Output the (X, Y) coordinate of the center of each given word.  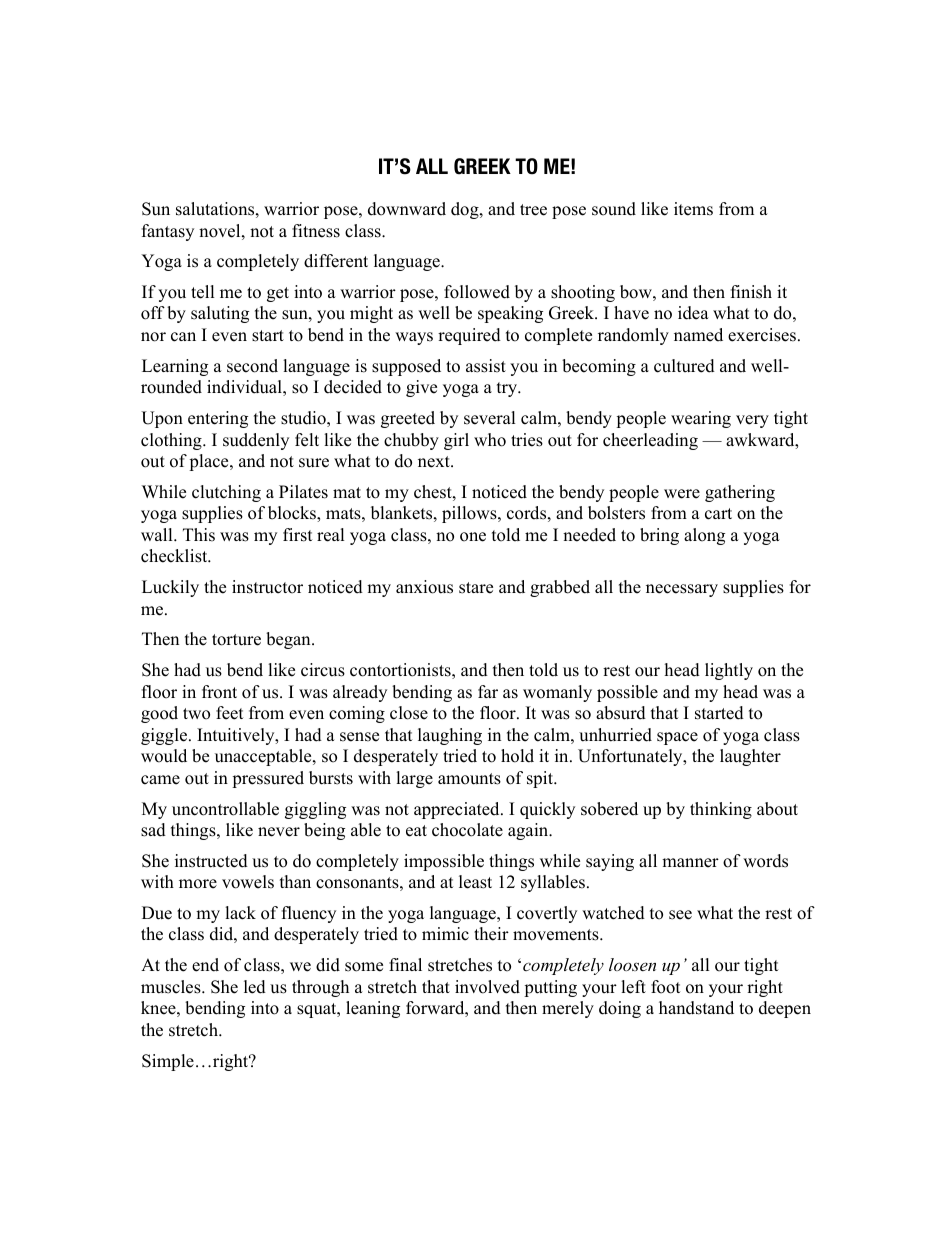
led (255, 987)
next (435, 462)
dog (466, 210)
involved (487, 987)
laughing (450, 736)
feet (230, 713)
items (693, 209)
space (677, 738)
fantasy (168, 232)
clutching (226, 493)
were (682, 494)
